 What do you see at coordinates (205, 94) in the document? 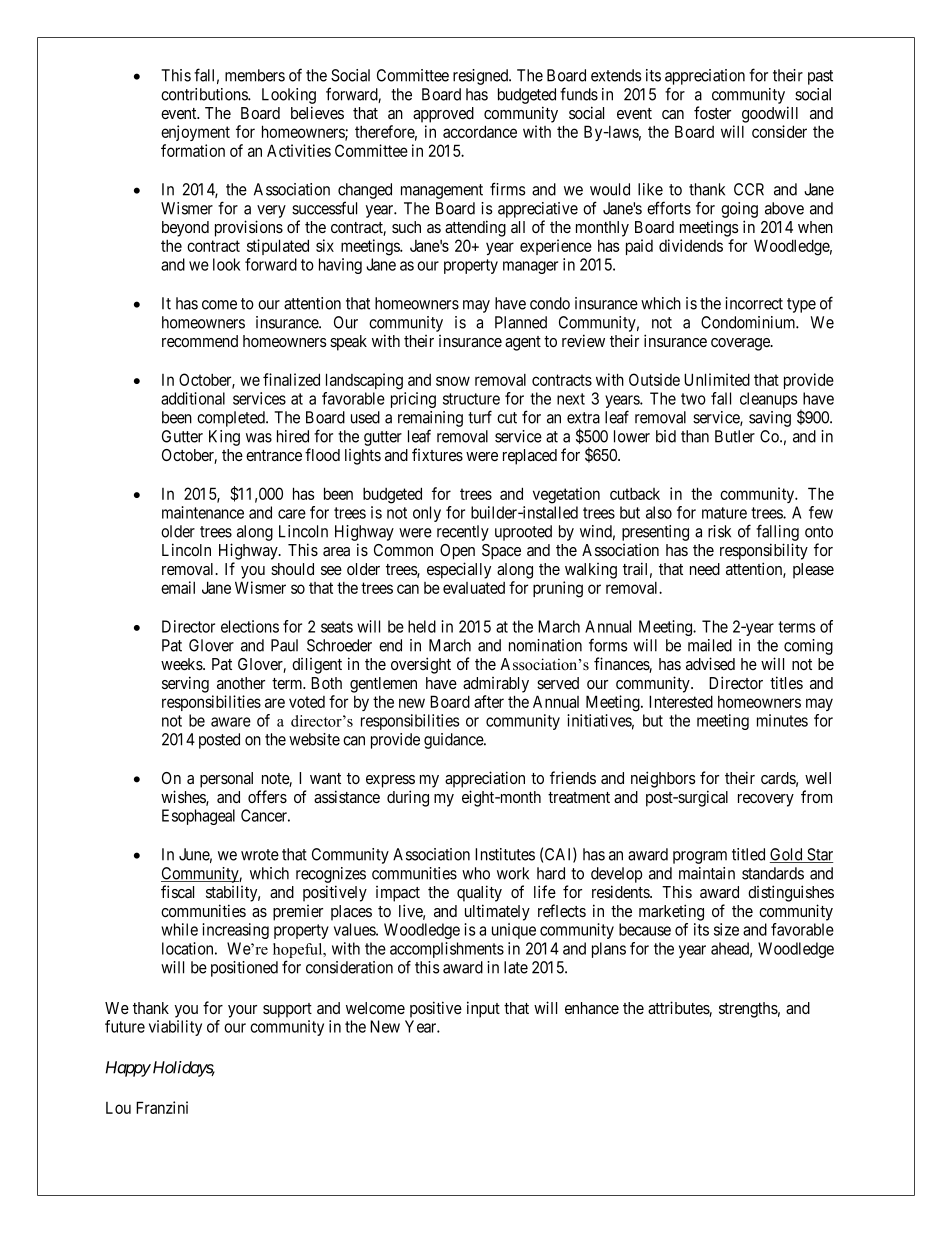
I see `contributions` at bounding box center [205, 94].
